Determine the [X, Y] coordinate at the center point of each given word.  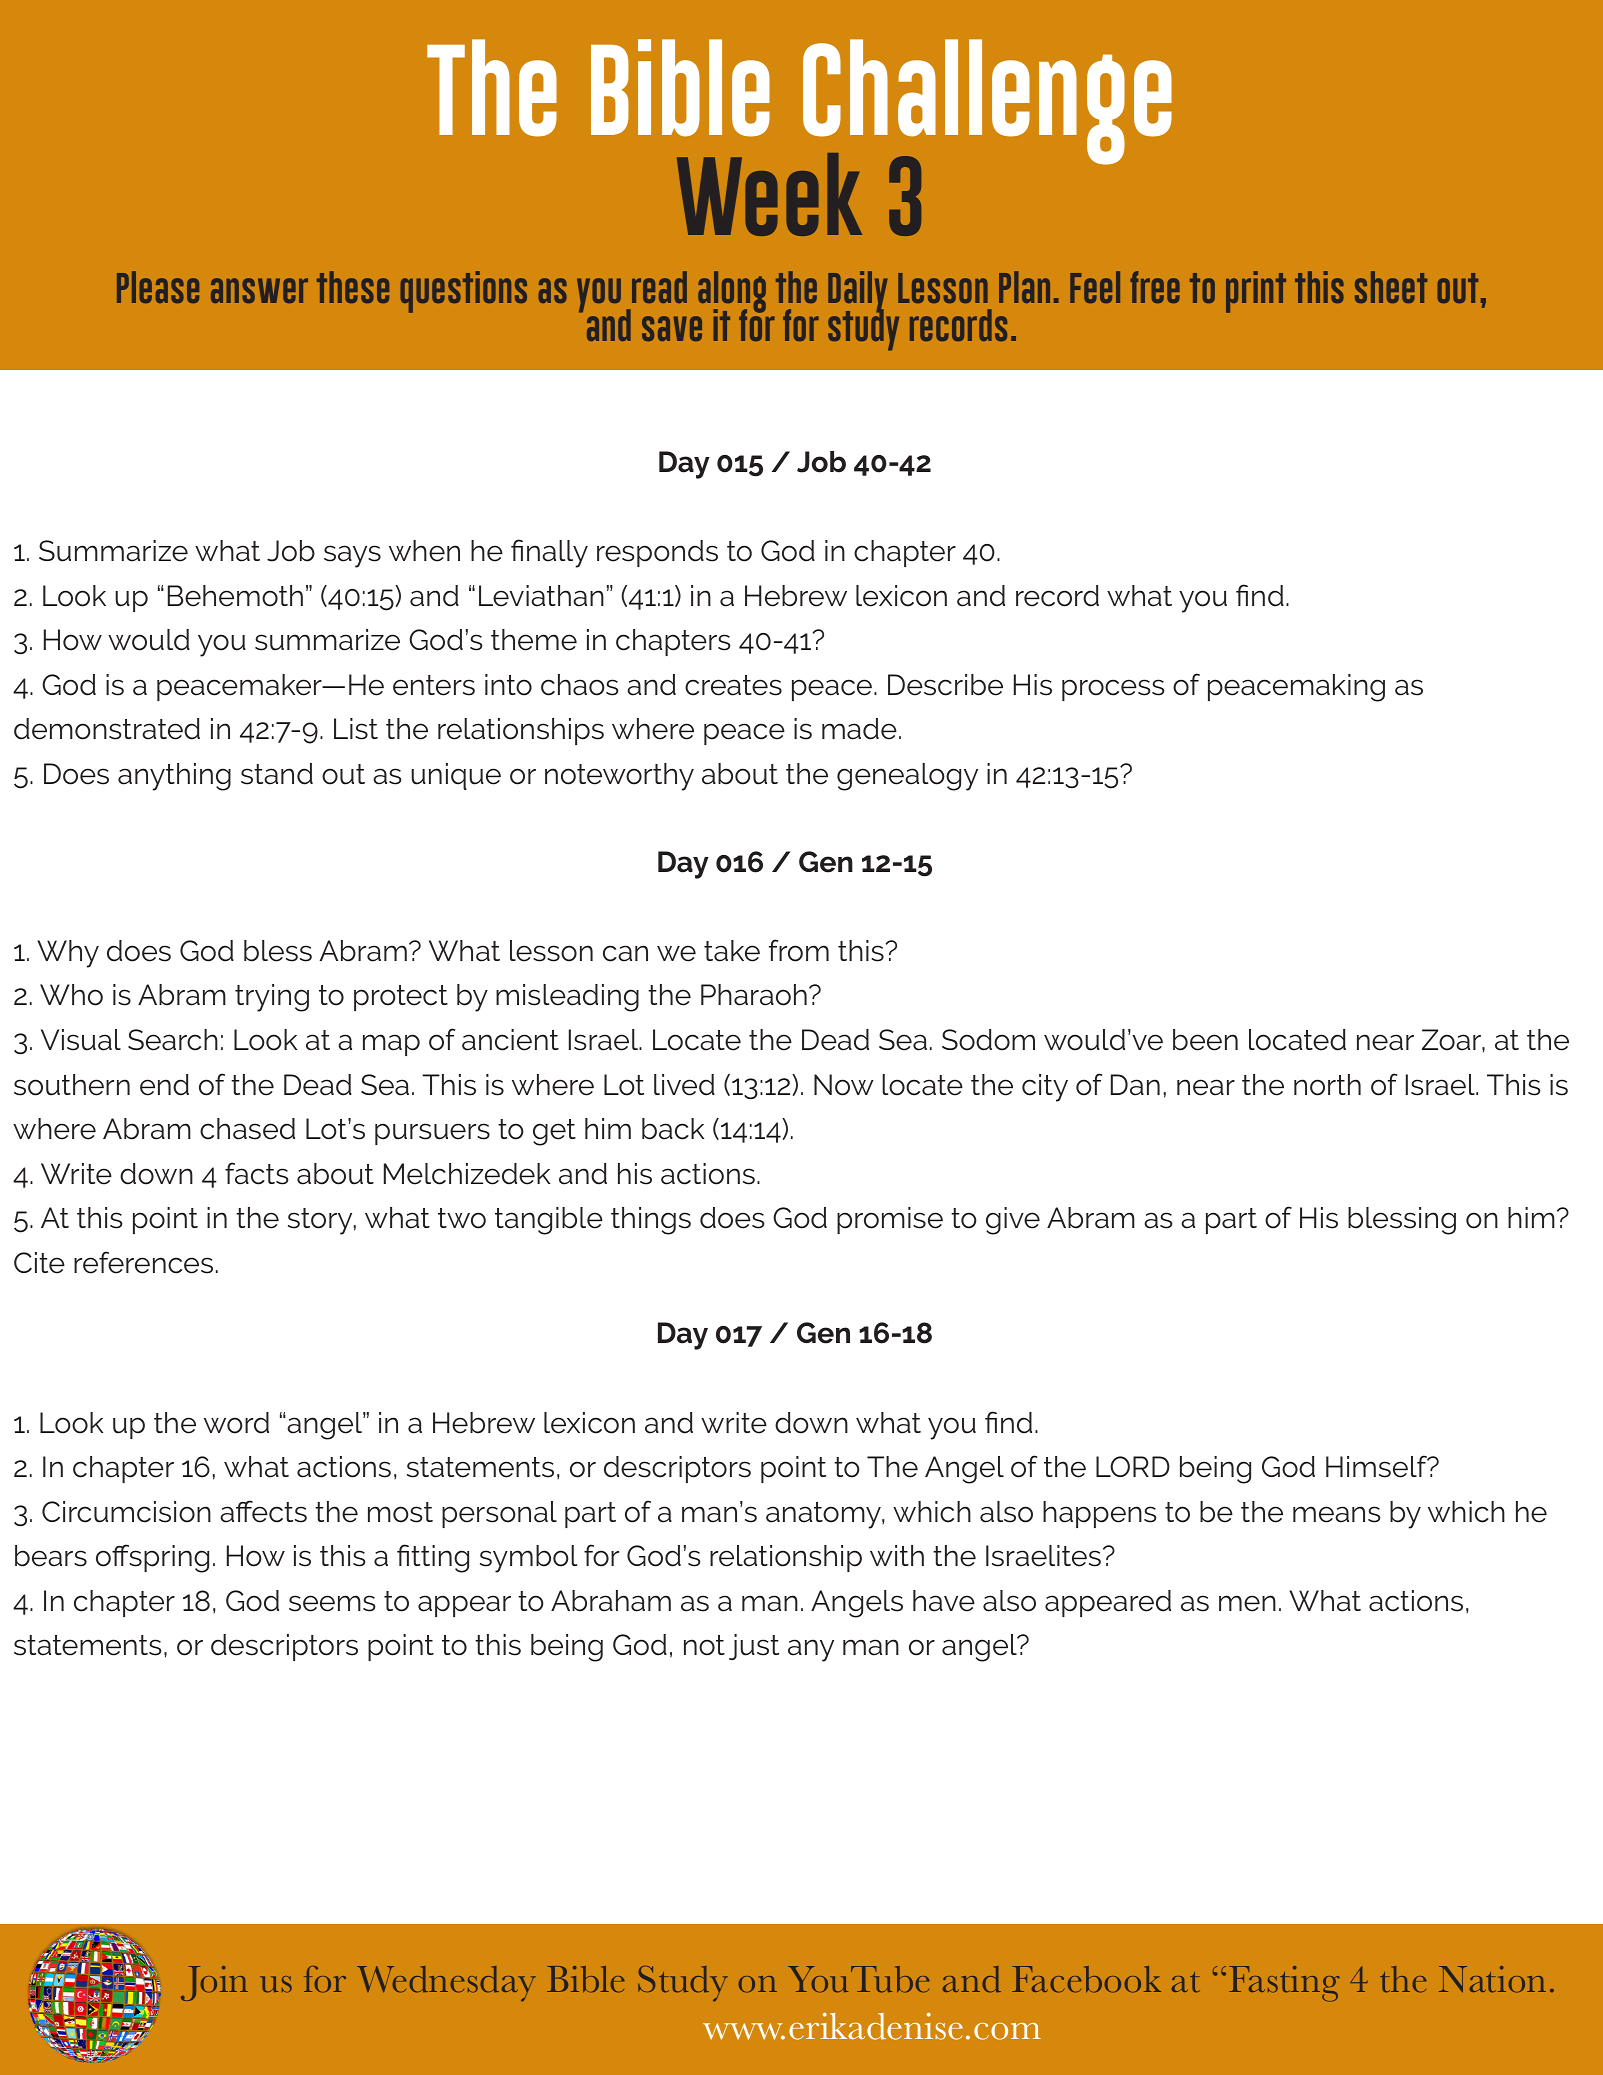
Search [173, 1040]
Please [158, 287]
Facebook [1086, 1979]
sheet [1391, 287]
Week [769, 194]
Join [214, 1983]
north [1327, 1085]
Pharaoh [754, 995]
